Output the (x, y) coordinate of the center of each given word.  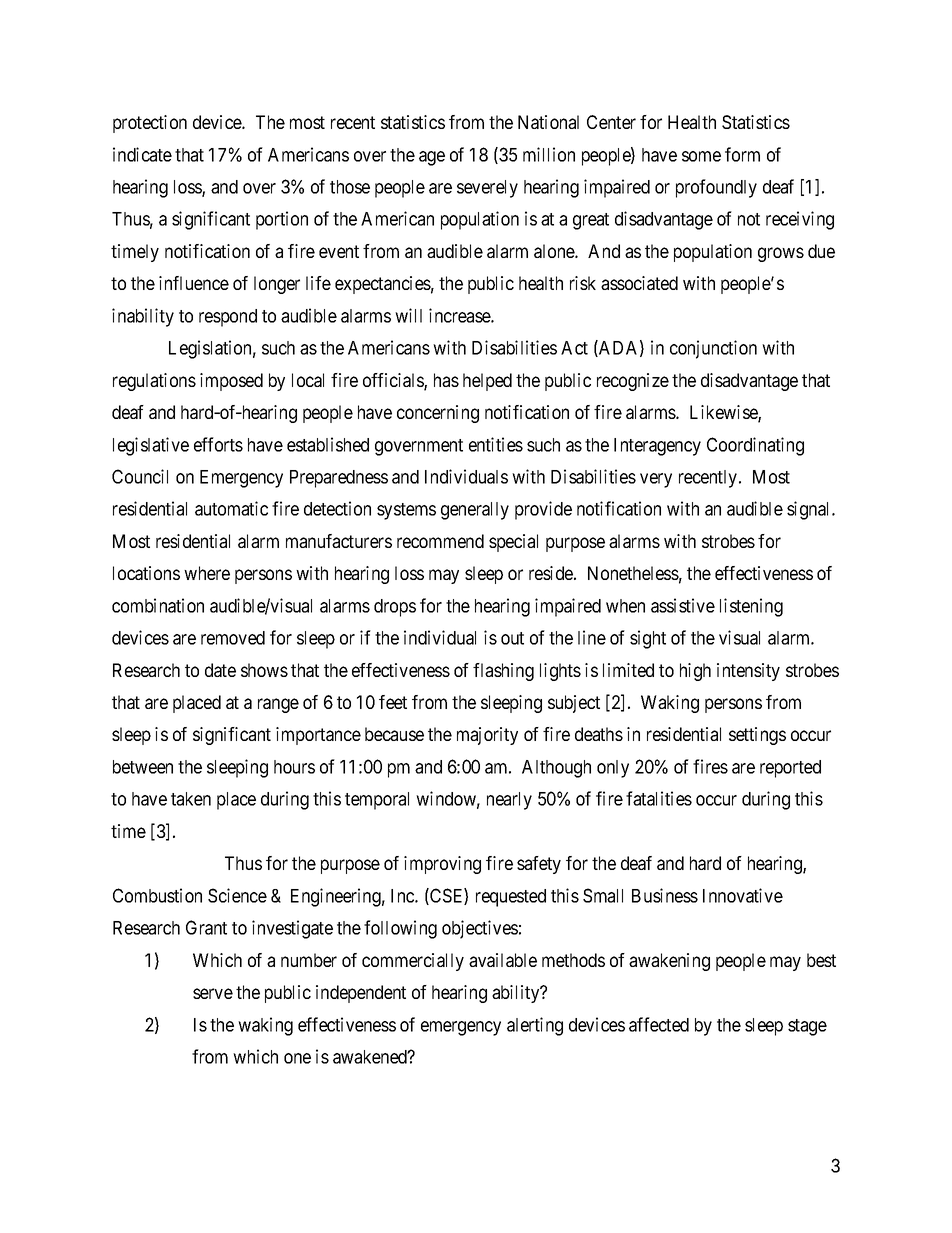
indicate (142, 154)
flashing (503, 672)
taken (191, 799)
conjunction (713, 349)
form (742, 154)
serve (213, 993)
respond (228, 318)
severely (487, 189)
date (220, 670)
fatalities (659, 798)
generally (475, 511)
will (408, 315)
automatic (231, 508)
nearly (509, 801)
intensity (748, 672)
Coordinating (755, 446)
